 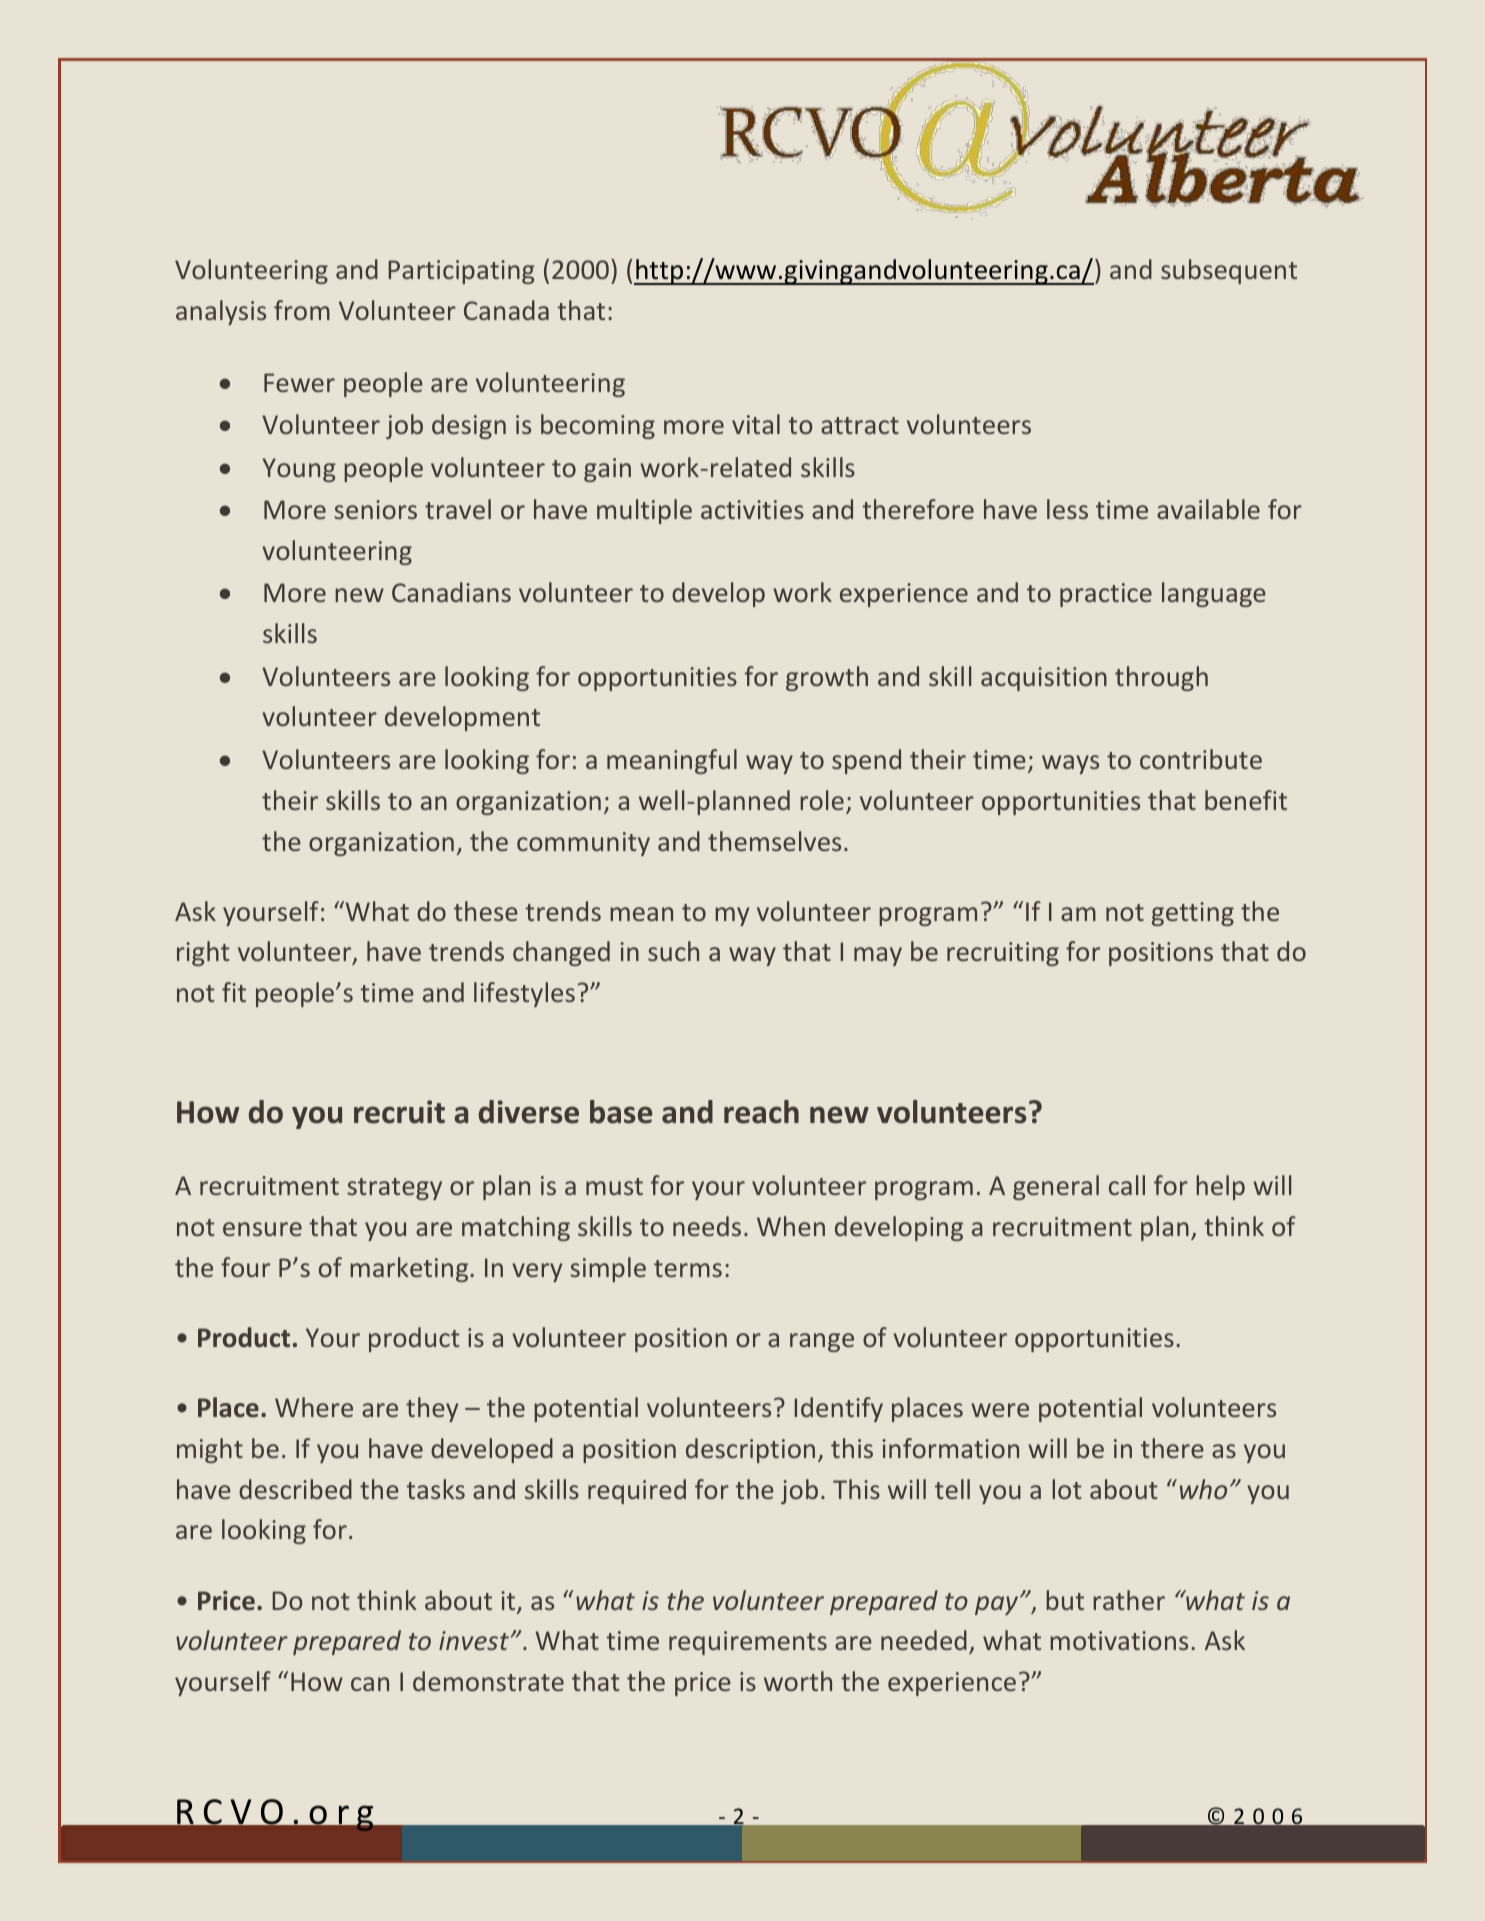 What do you see at coordinates (748, 1643) in the page?
I see `requirements` at bounding box center [748, 1643].
